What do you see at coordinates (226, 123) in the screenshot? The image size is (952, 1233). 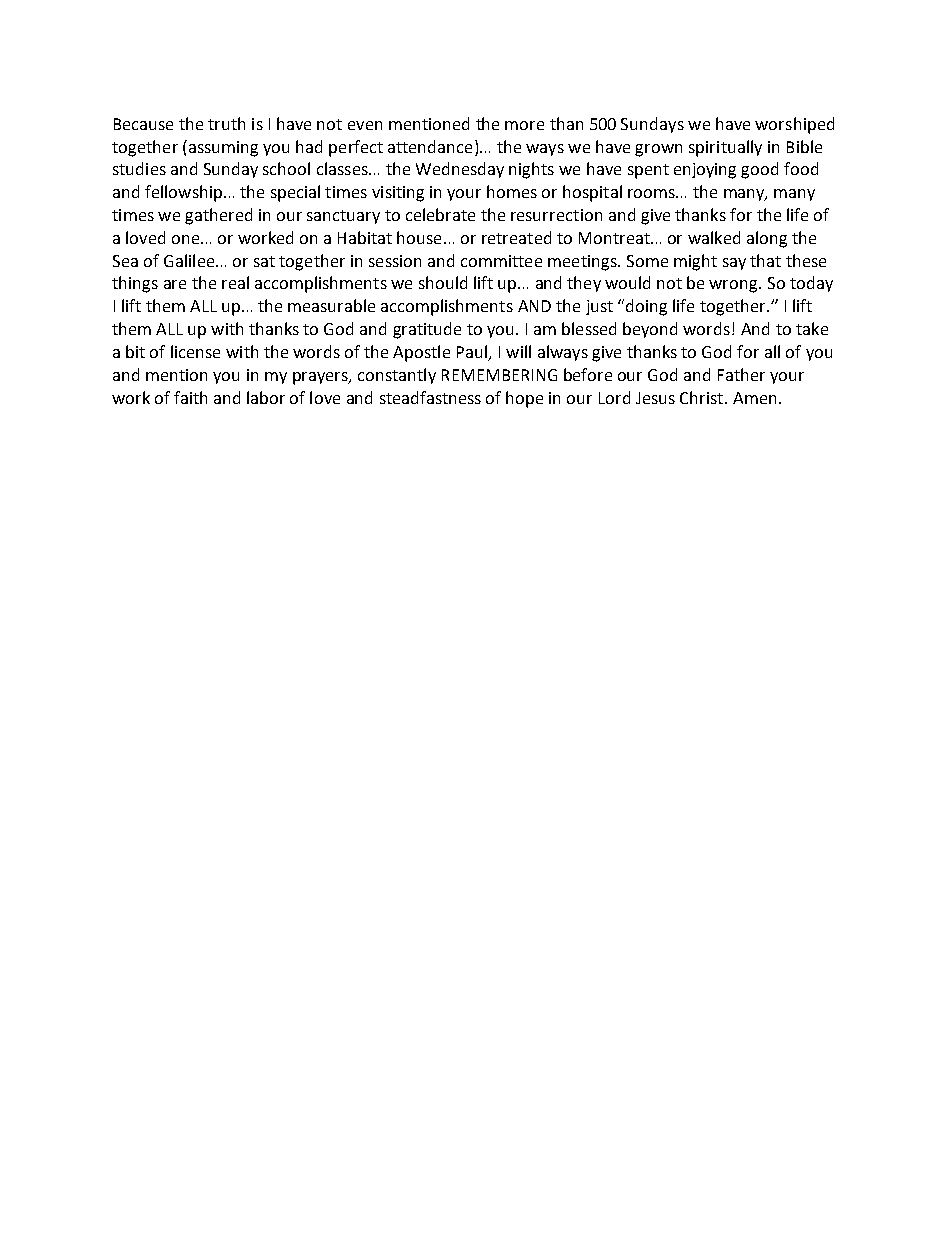 I see `truth` at bounding box center [226, 123].
